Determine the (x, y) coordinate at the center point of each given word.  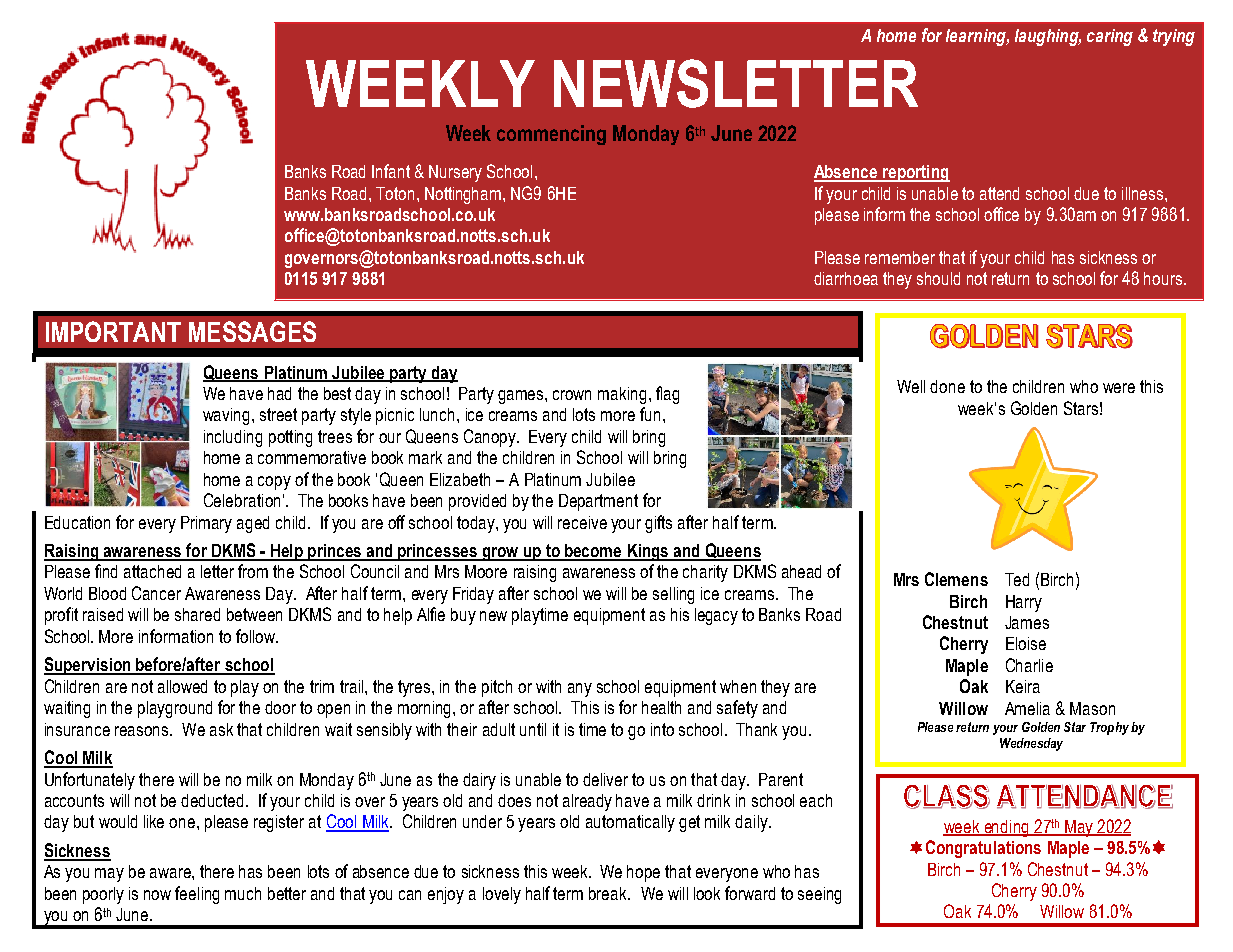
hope (643, 873)
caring (1110, 37)
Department (598, 502)
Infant (391, 171)
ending (1006, 828)
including (233, 438)
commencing (551, 135)
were (1119, 388)
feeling (197, 895)
